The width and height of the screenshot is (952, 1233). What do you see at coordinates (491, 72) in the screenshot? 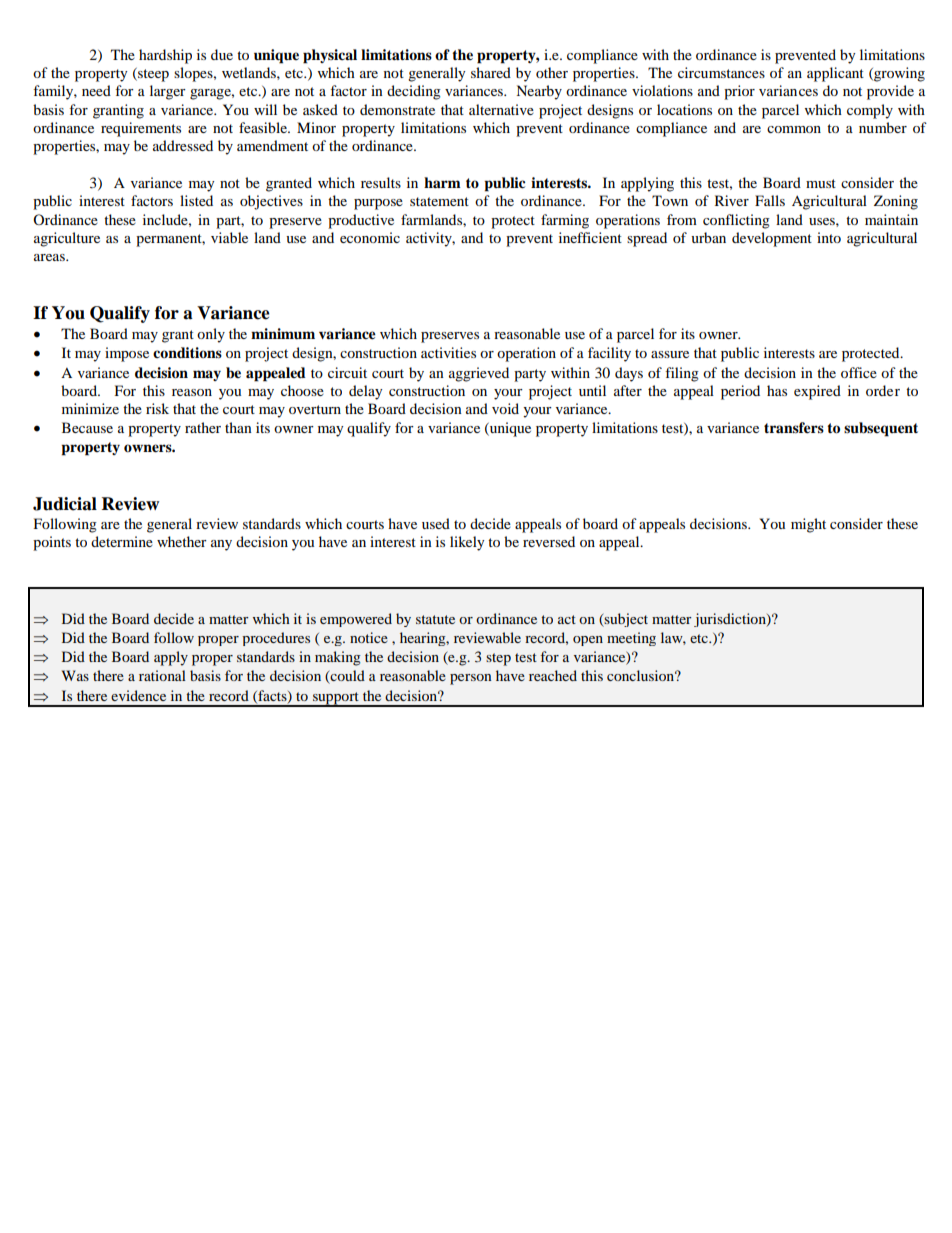
I see `shared` at bounding box center [491, 72].
